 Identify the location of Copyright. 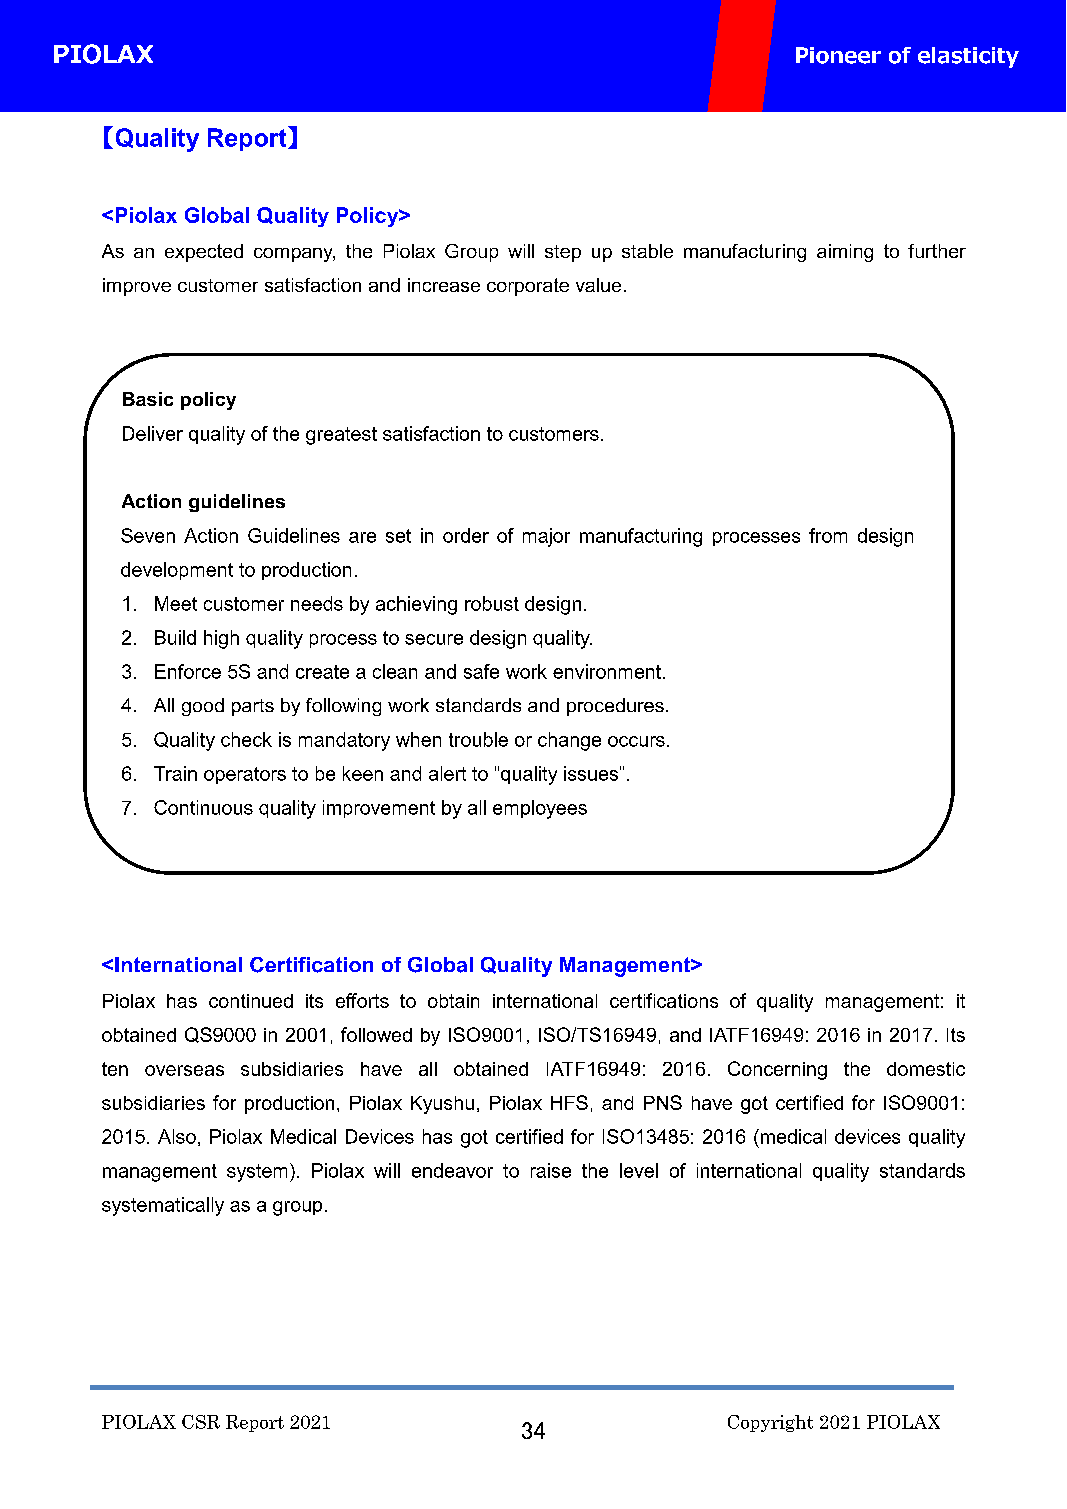
(770, 1423).
